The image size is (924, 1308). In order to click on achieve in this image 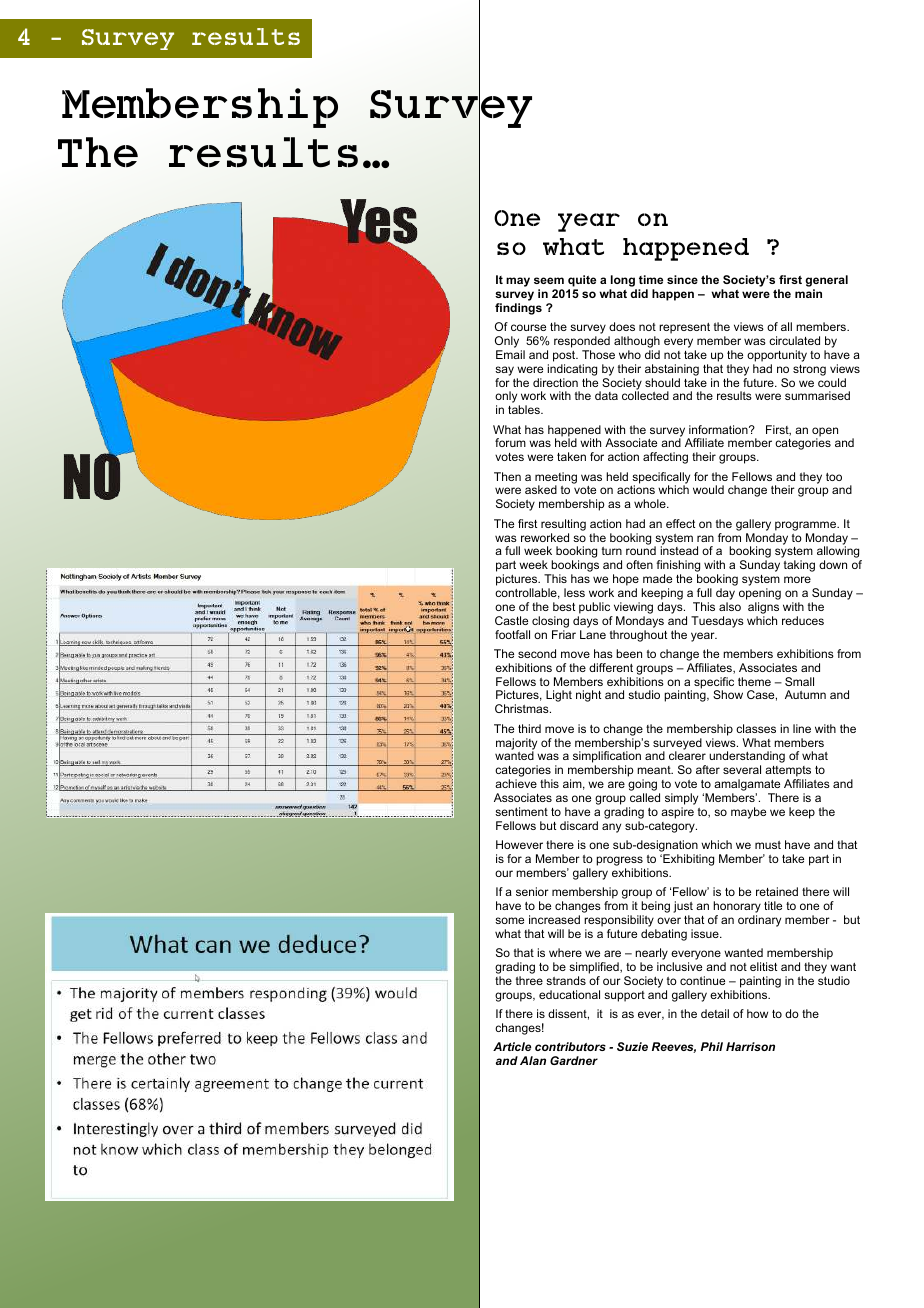, I will do `click(516, 783)`.
